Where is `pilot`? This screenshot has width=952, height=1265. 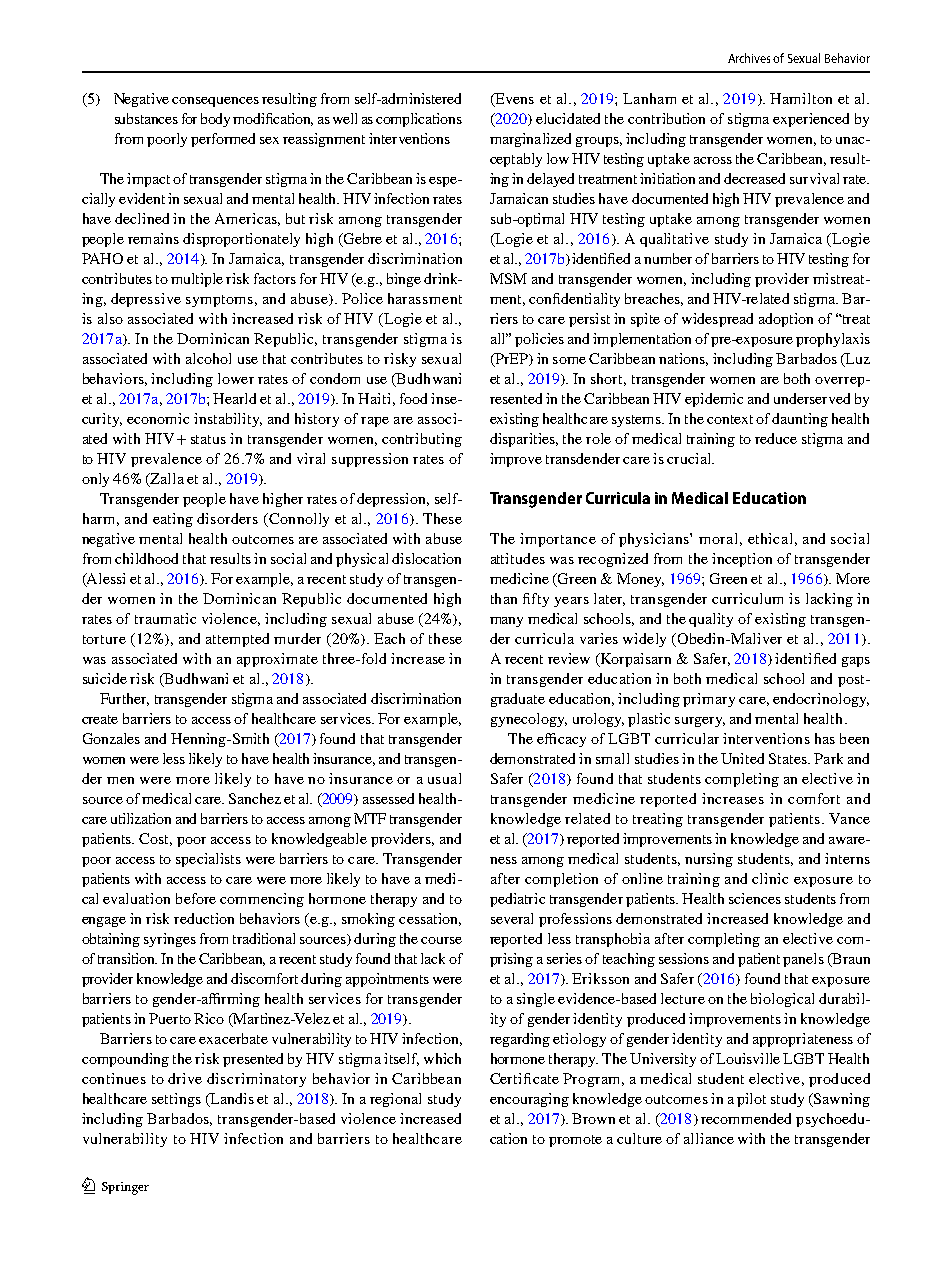
pilot is located at coordinates (751, 1100).
